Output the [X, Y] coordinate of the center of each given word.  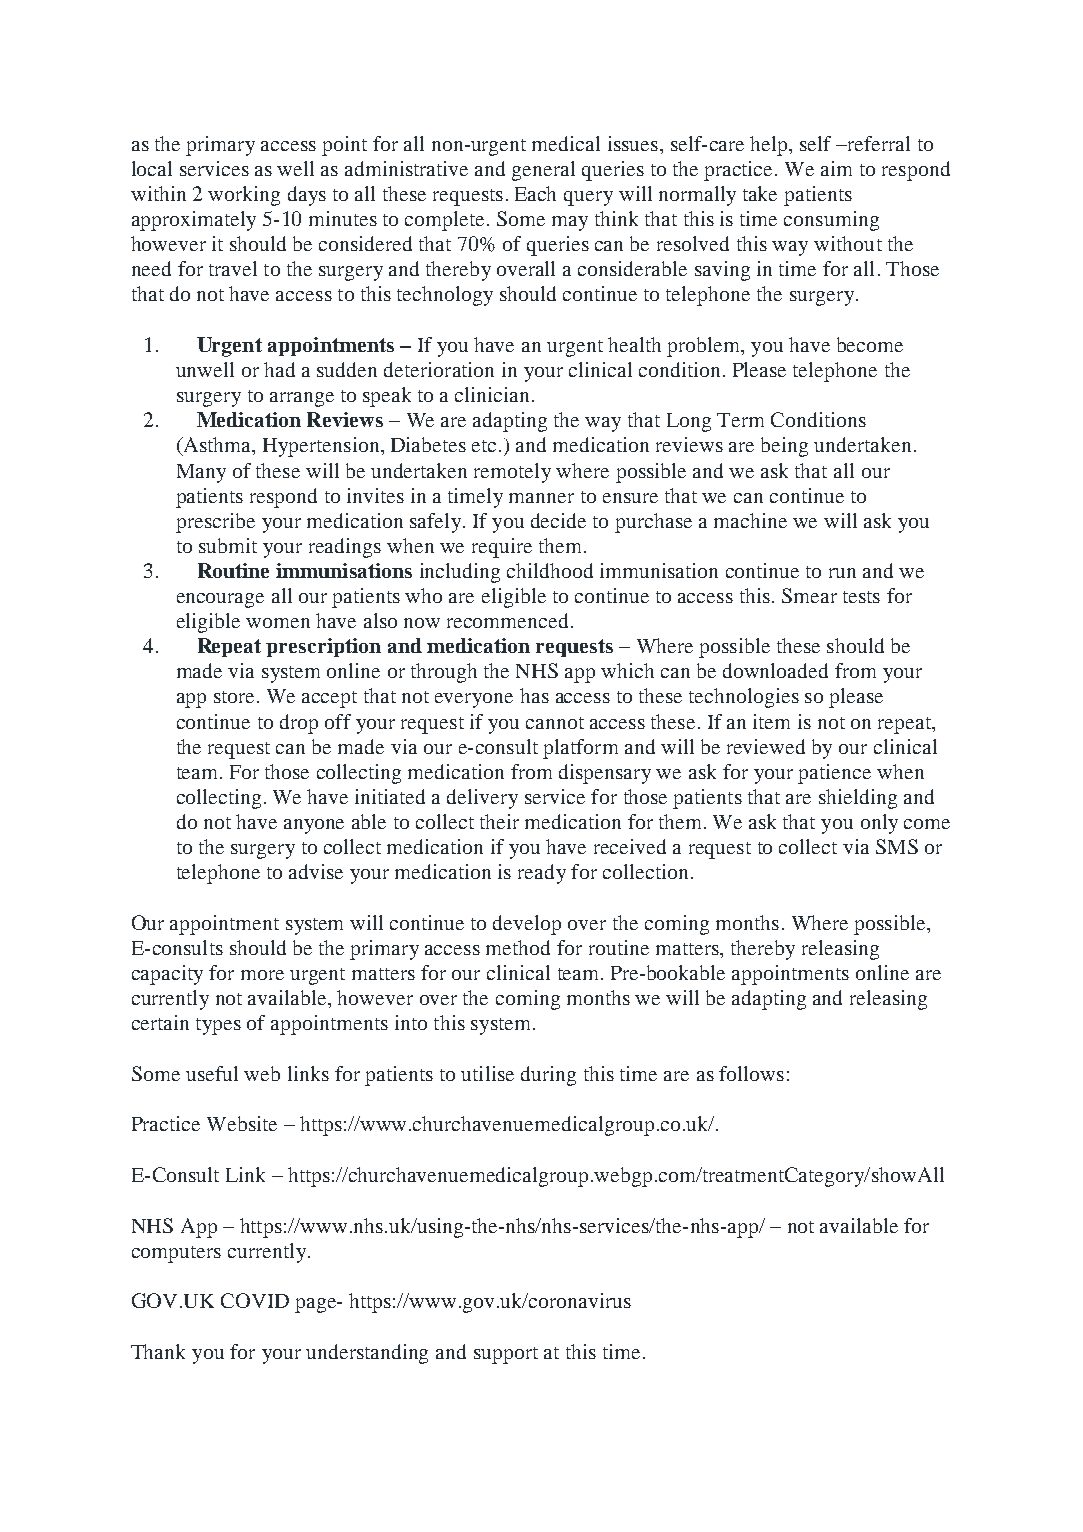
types [218, 1026]
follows [751, 1073]
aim [836, 168]
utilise [487, 1073]
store [234, 697]
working [244, 196]
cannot [555, 723]
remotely [512, 473]
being [784, 447]
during [548, 1076]
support [506, 1355]
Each [535, 193]
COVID [255, 1300]
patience [834, 774]
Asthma [217, 446]
